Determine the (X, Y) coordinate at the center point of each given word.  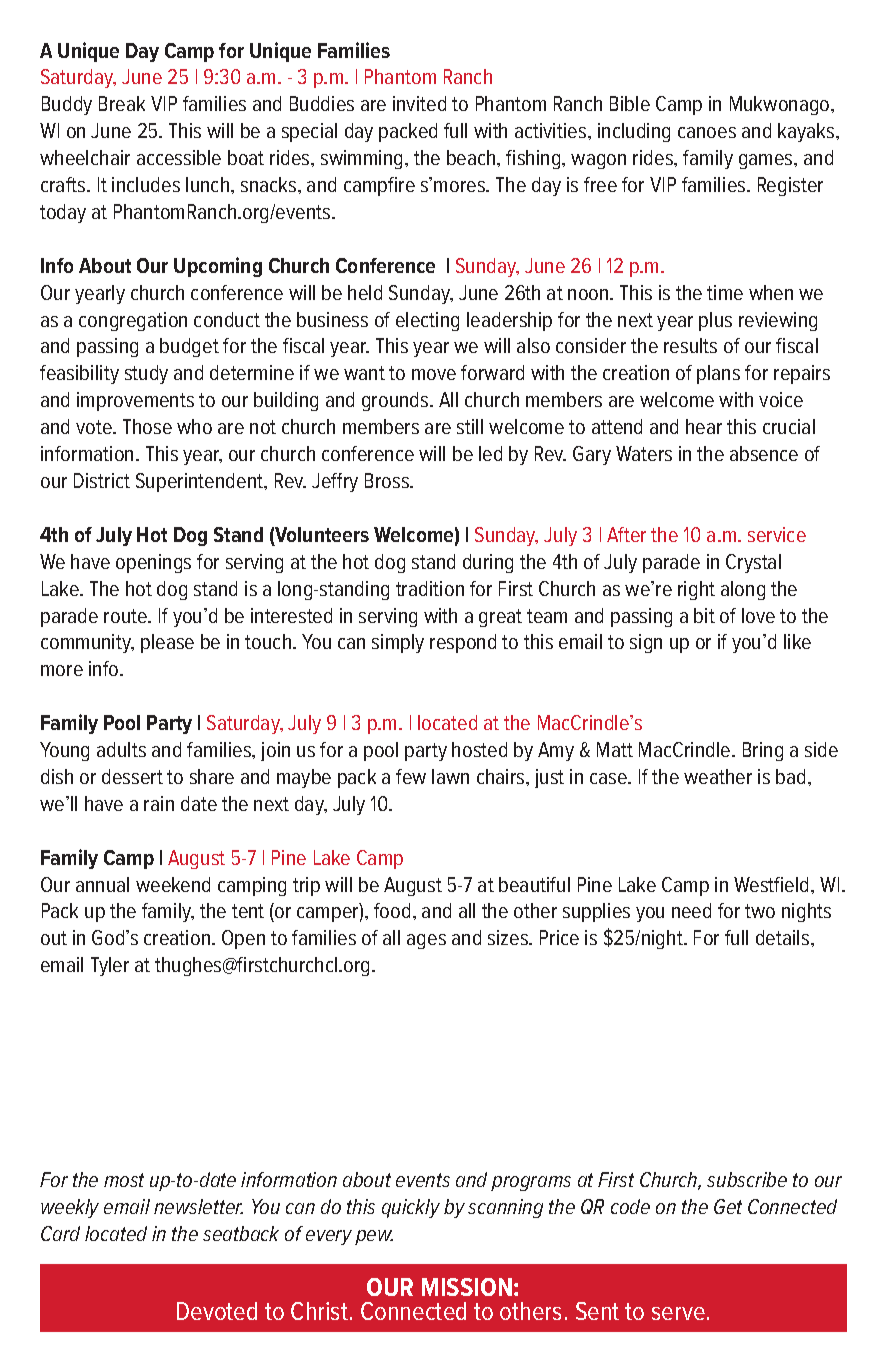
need (691, 910)
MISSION (467, 1287)
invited (419, 103)
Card (60, 1233)
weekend (173, 884)
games (767, 161)
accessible (179, 157)
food (392, 910)
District (102, 480)
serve (678, 1313)
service (777, 534)
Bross (388, 480)
